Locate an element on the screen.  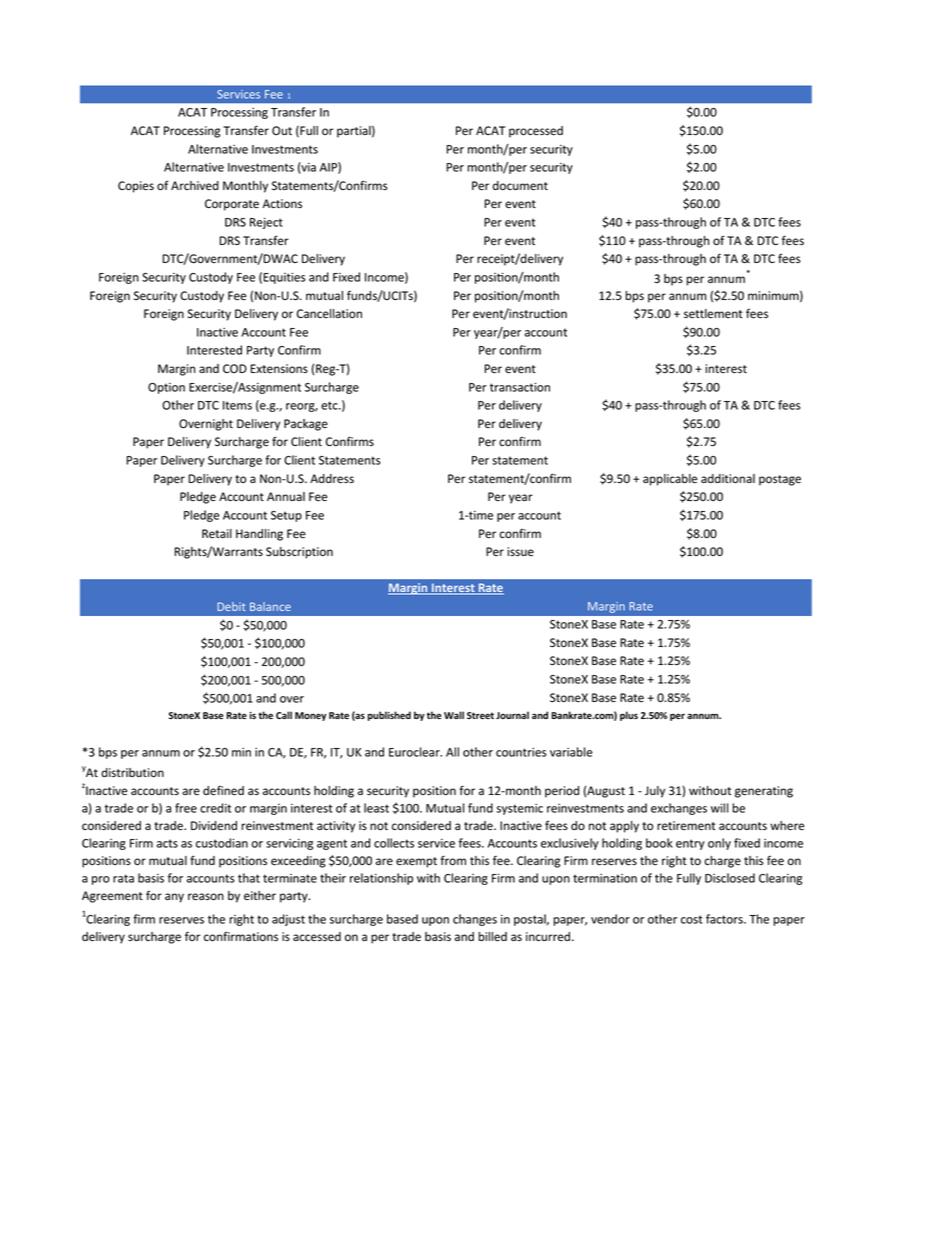
document is located at coordinates (520, 186).
